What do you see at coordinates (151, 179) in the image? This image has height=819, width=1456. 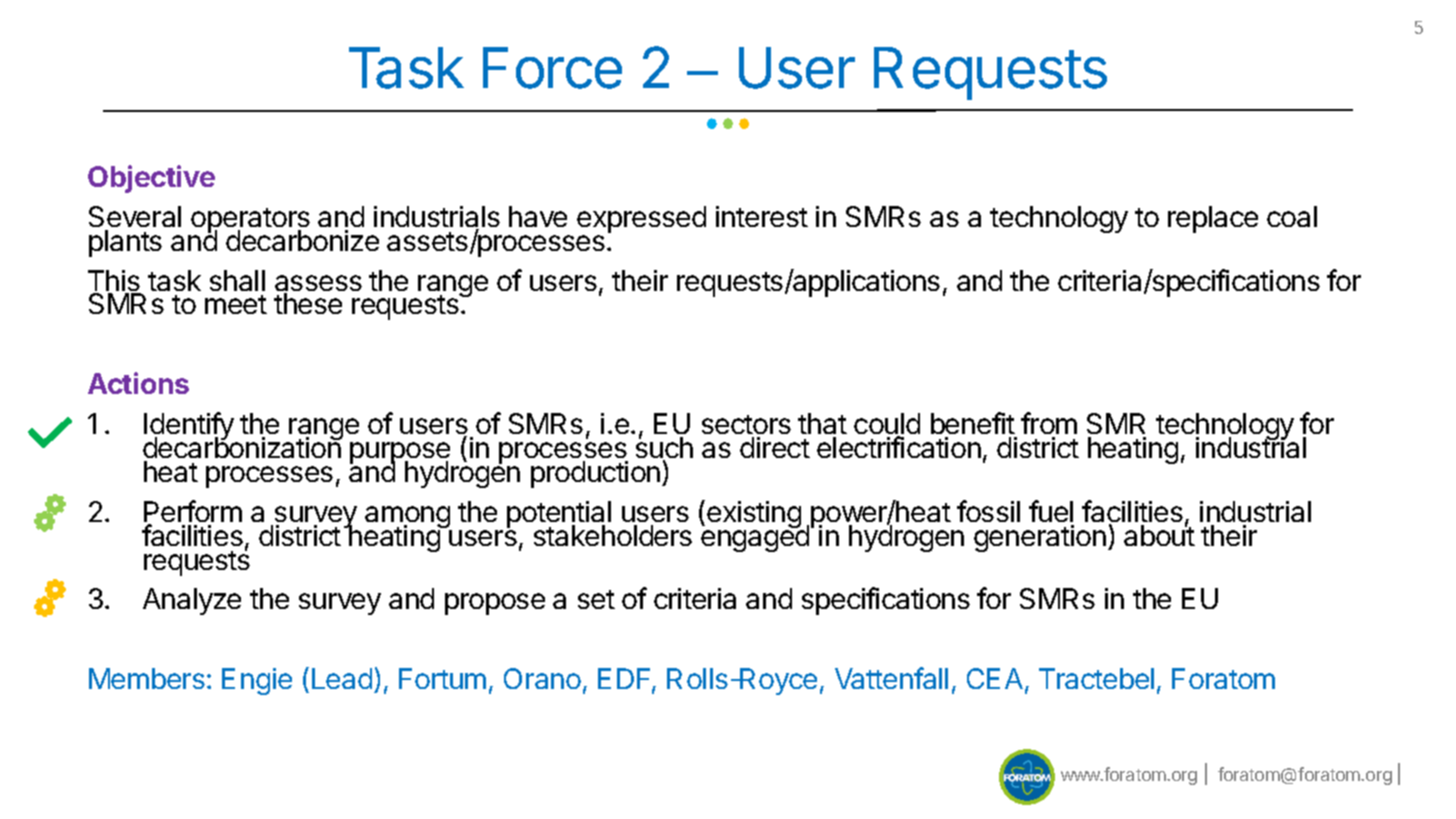 I see `Objective` at bounding box center [151, 179].
